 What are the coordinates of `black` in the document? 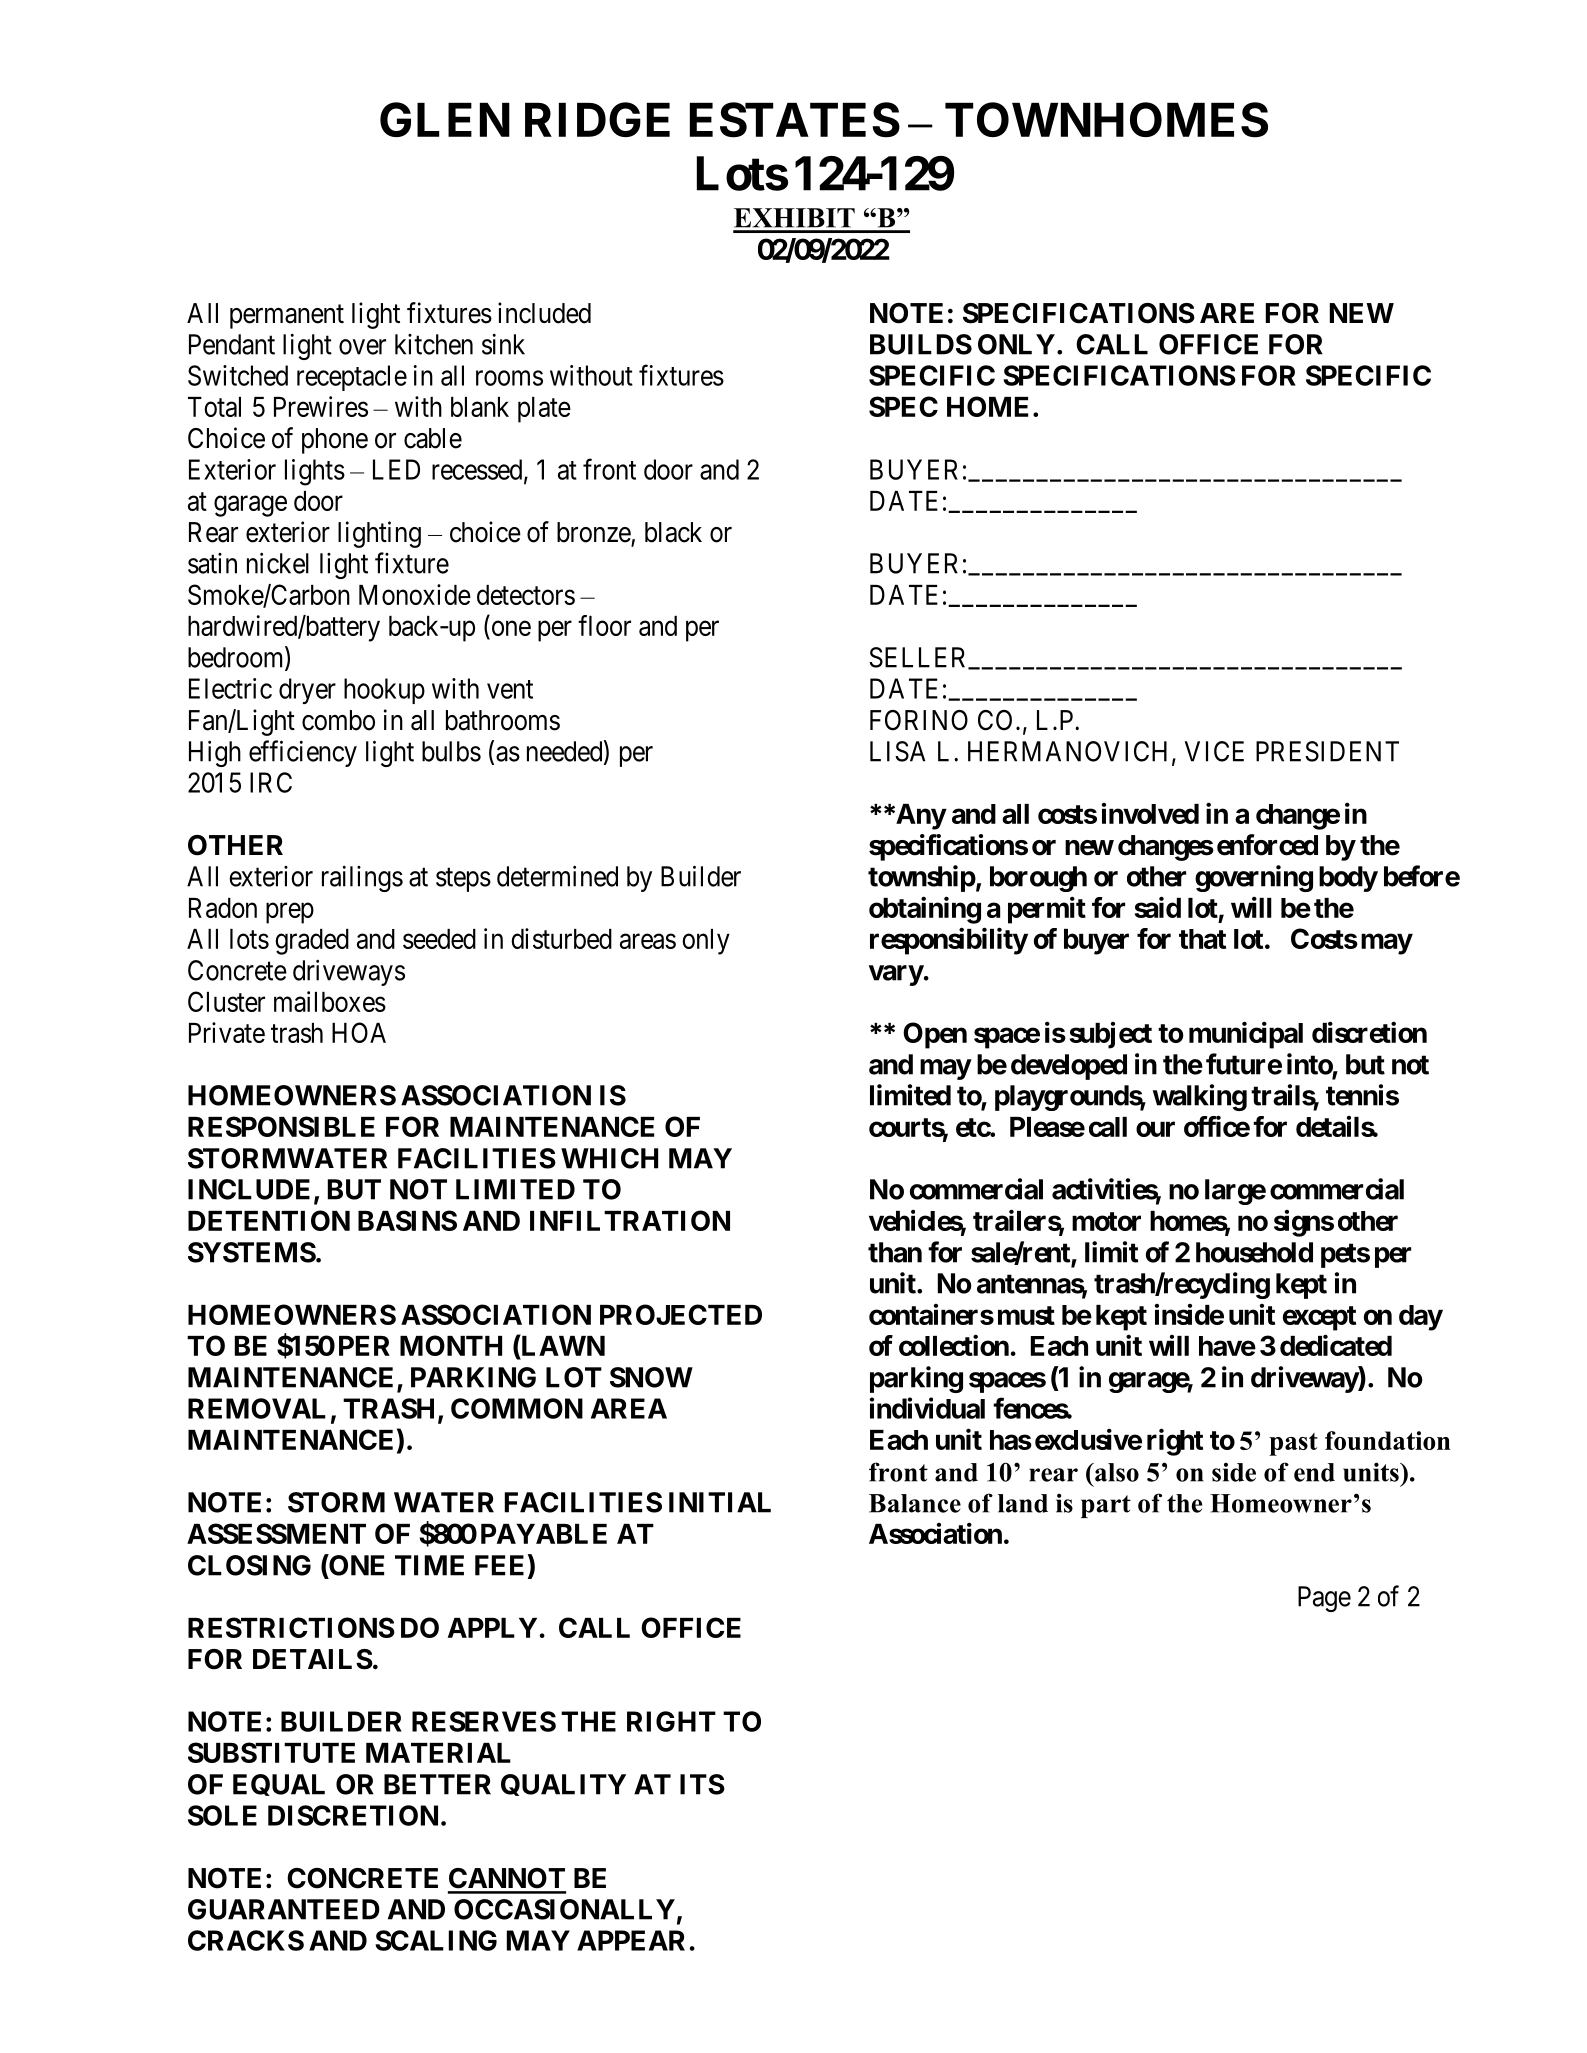 It's located at (673, 532).
